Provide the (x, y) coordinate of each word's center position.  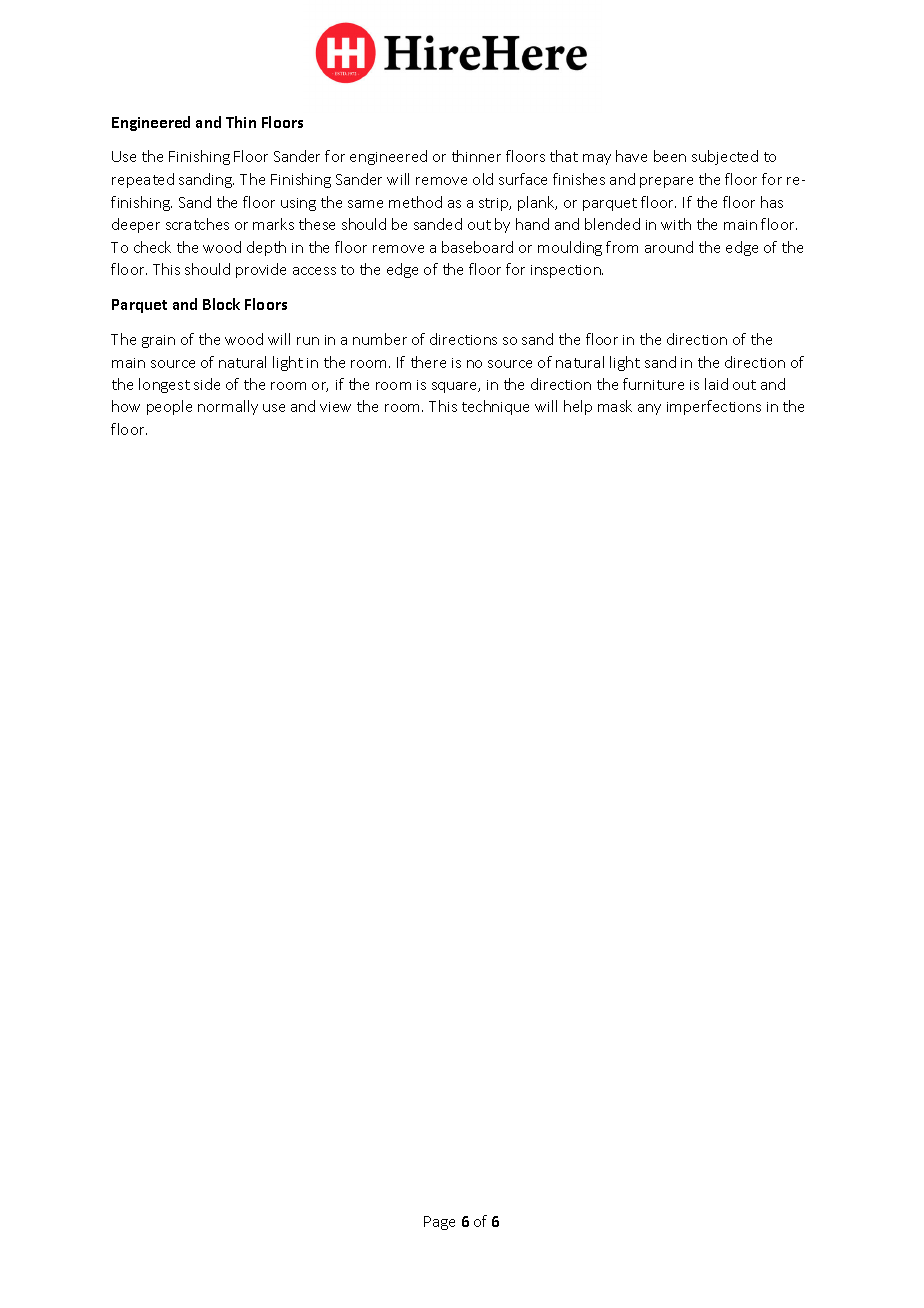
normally (228, 407)
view (335, 407)
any (649, 409)
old (483, 179)
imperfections (714, 407)
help (578, 407)
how (126, 406)
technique (495, 407)
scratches (197, 224)
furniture (653, 384)
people (169, 407)
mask (615, 406)
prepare (666, 182)
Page (439, 1223)
